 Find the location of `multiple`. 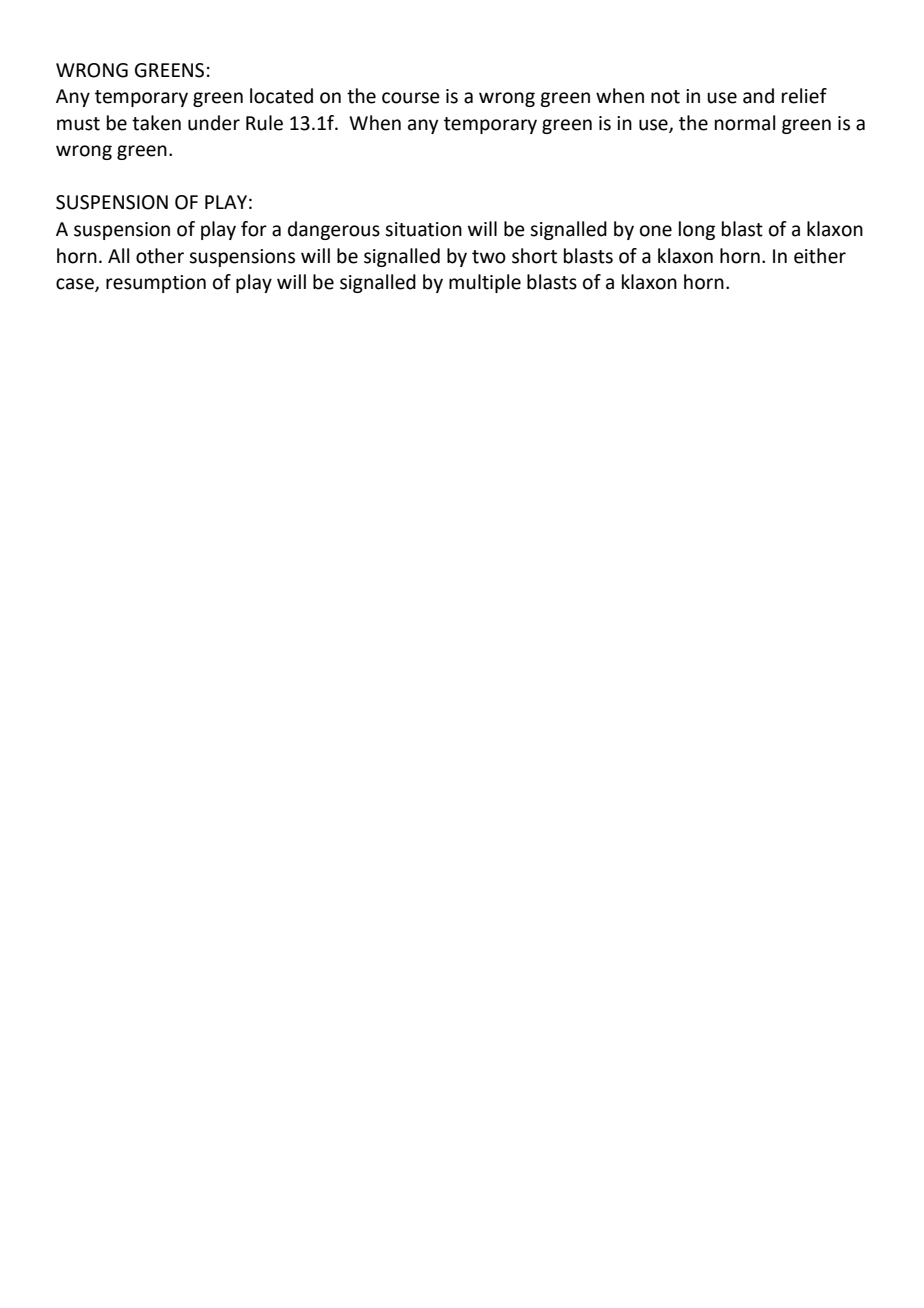

multiple is located at coordinates (485, 283).
